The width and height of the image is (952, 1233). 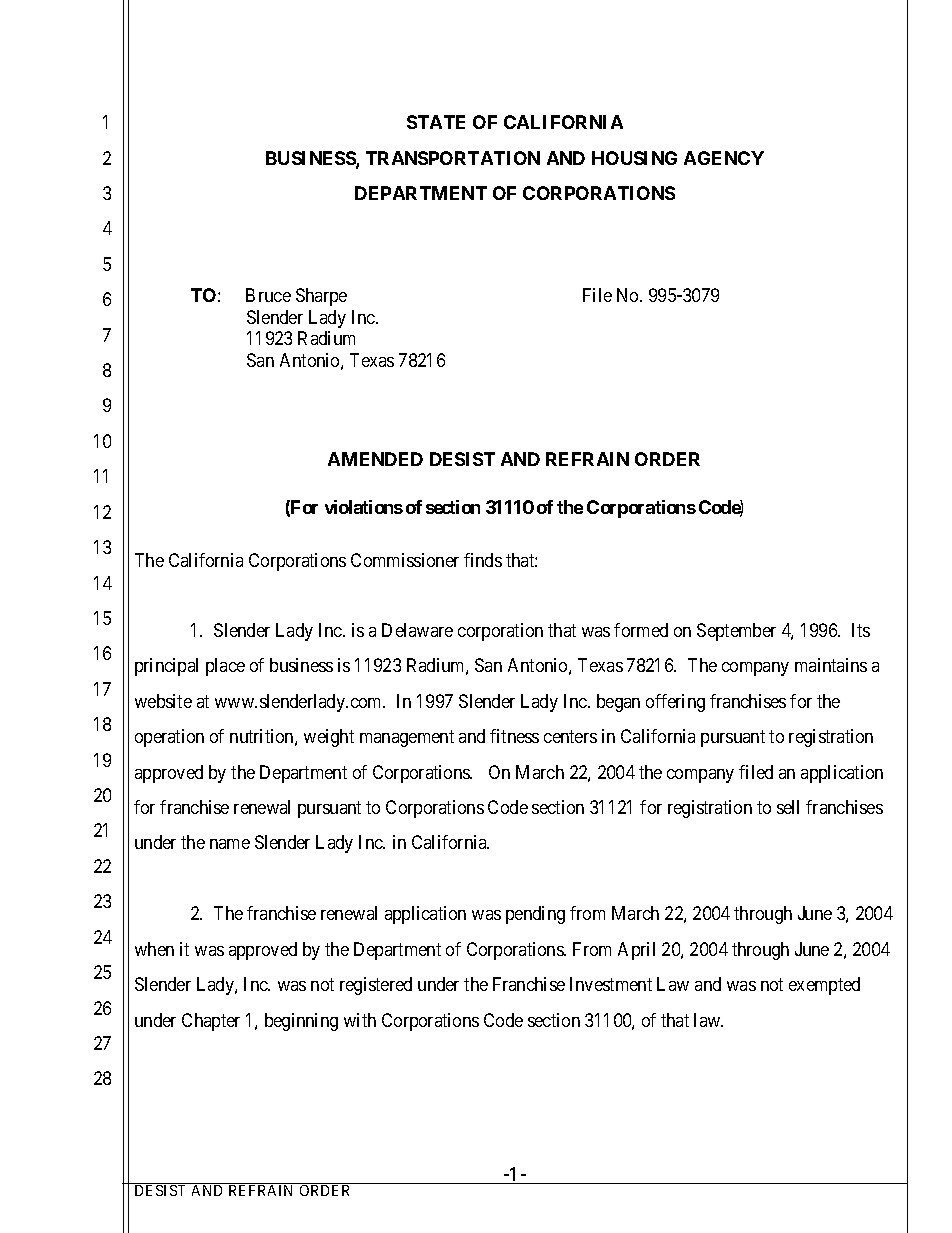 What do you see at coordinates (724, 158) in the image?
I see `AGENCY` at bounding box center [724, 158].
